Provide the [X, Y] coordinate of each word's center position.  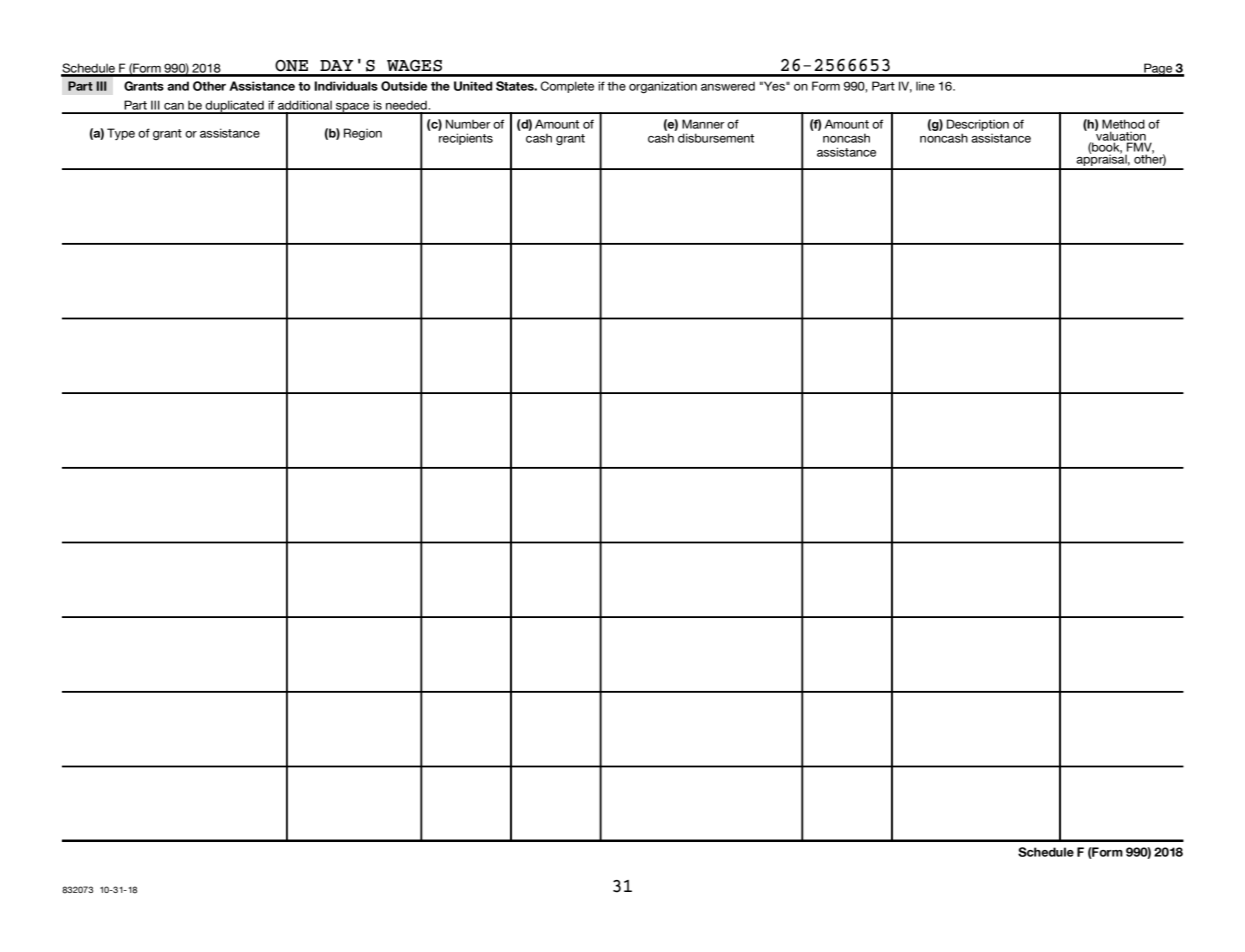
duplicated [235, 107]
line [925, 86]
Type [121, 134]
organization [663, 87]
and [178, 86]
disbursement [716, 138]
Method [1123, 124]
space [353, 108]
